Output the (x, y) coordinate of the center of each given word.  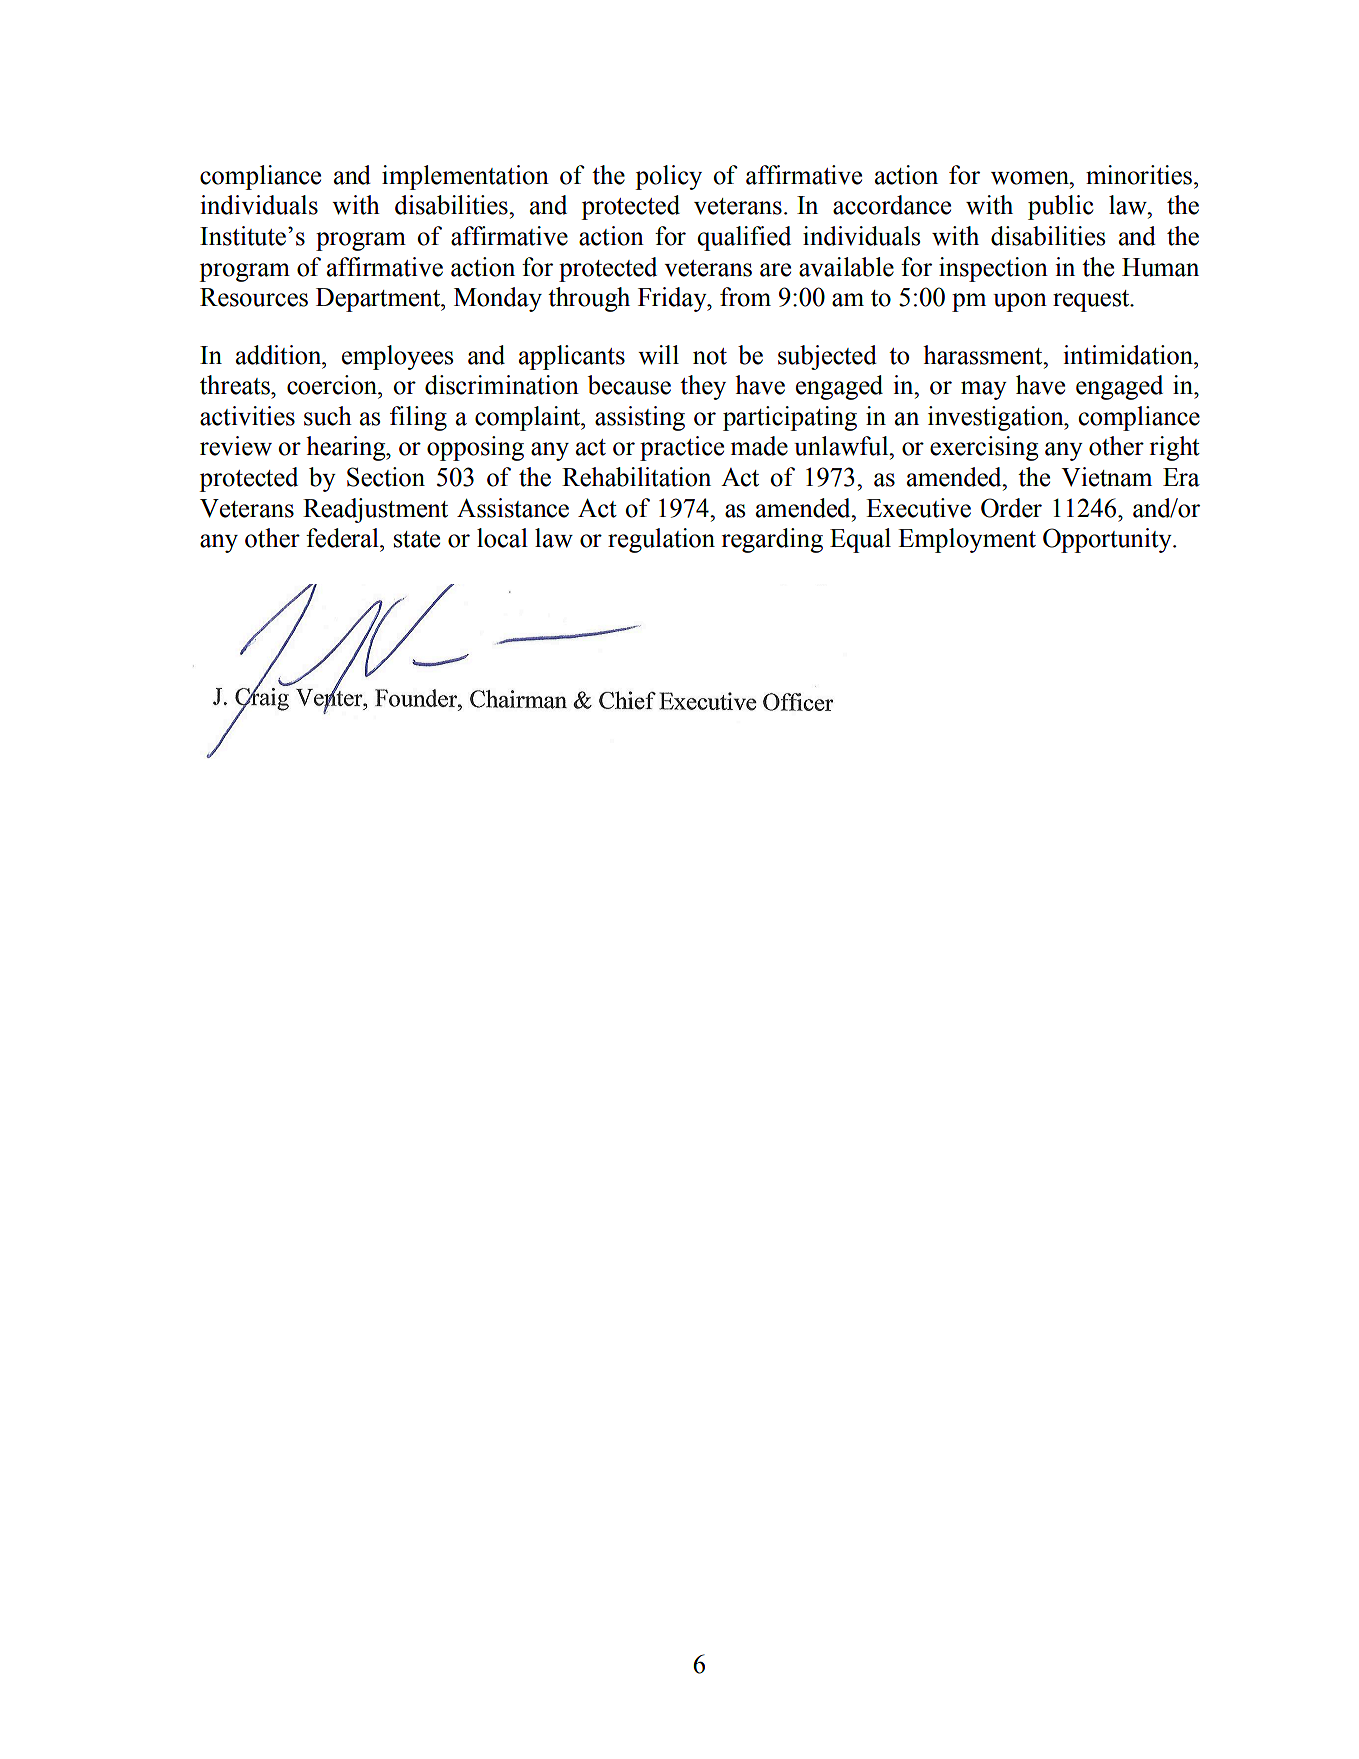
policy (668, 177)
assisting (640, 418)
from (745, 297)
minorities (1139, 175)
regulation (661, 540)
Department (379, 300)
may (984, 390)
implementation (465, 177)
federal (343, 538)
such (328, 416)
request (1092, 301)
